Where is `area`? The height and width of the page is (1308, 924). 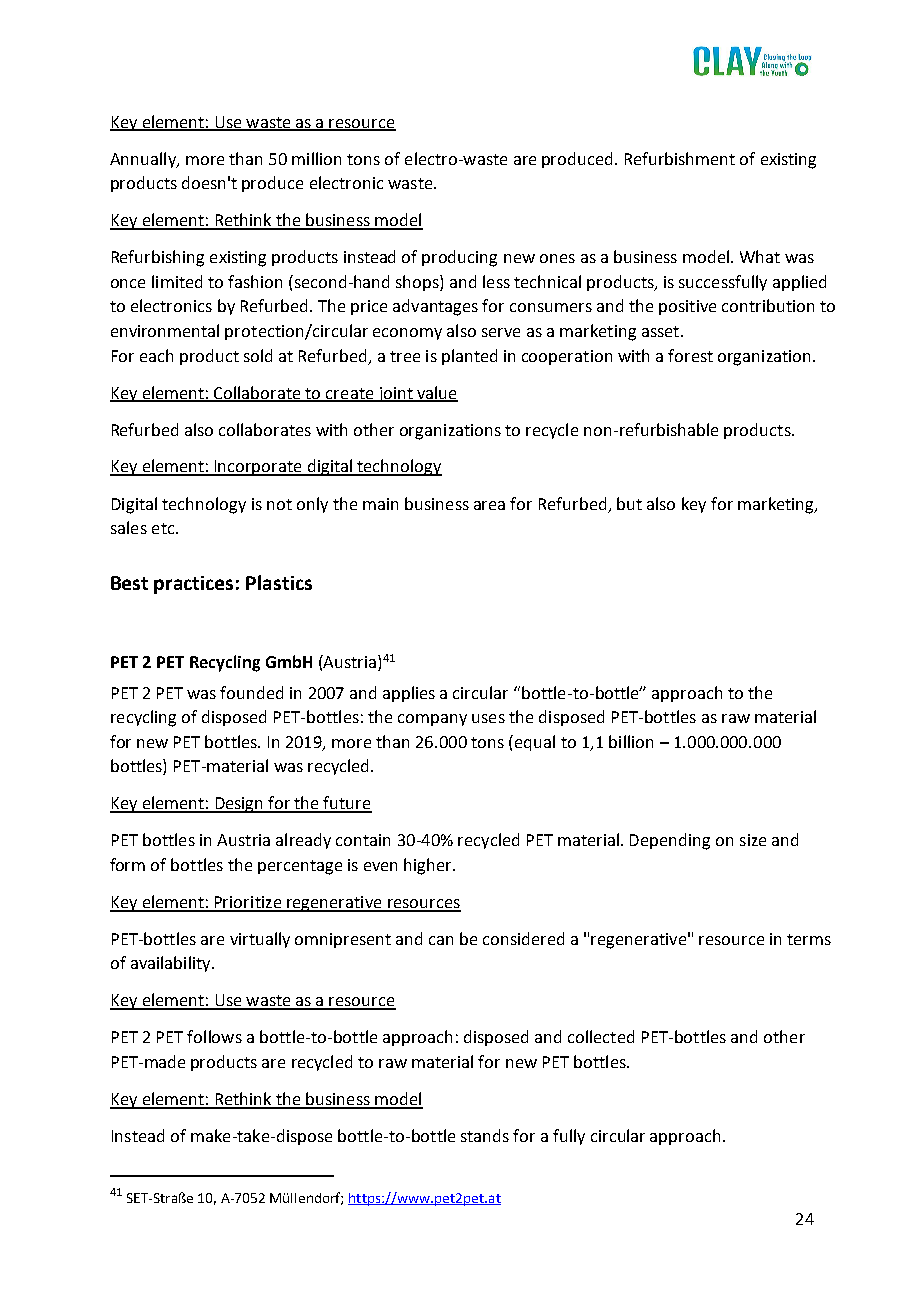
area is located at coordinates (489, 505).
